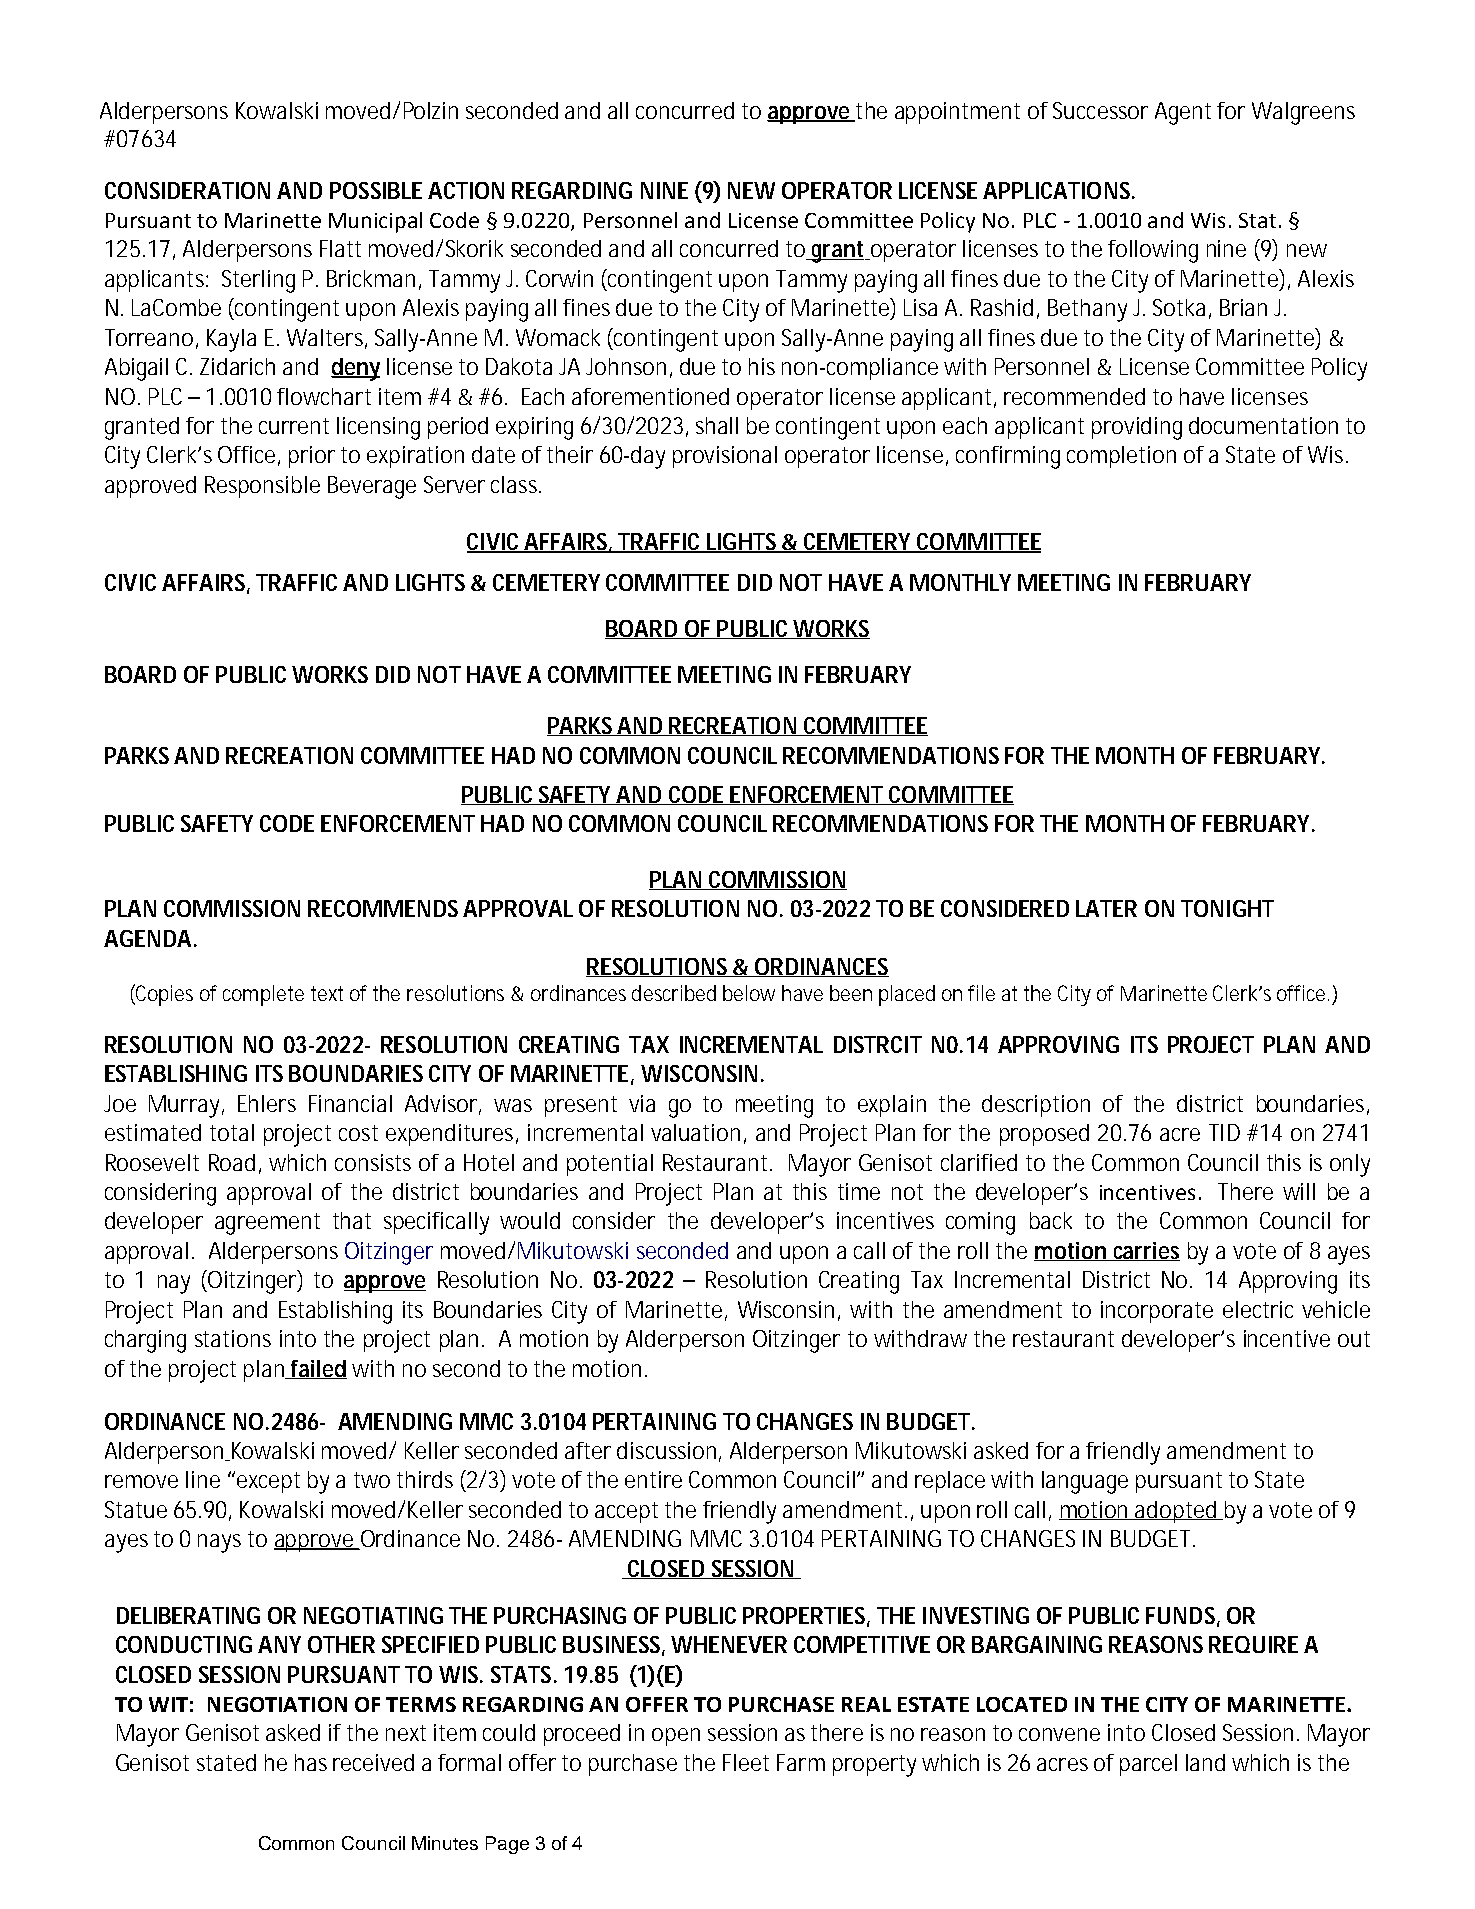 The width and height of the image is (1475, 1909). Describe the element at coordinates (669, 1452) in the image. I see `discussion` at that location.
